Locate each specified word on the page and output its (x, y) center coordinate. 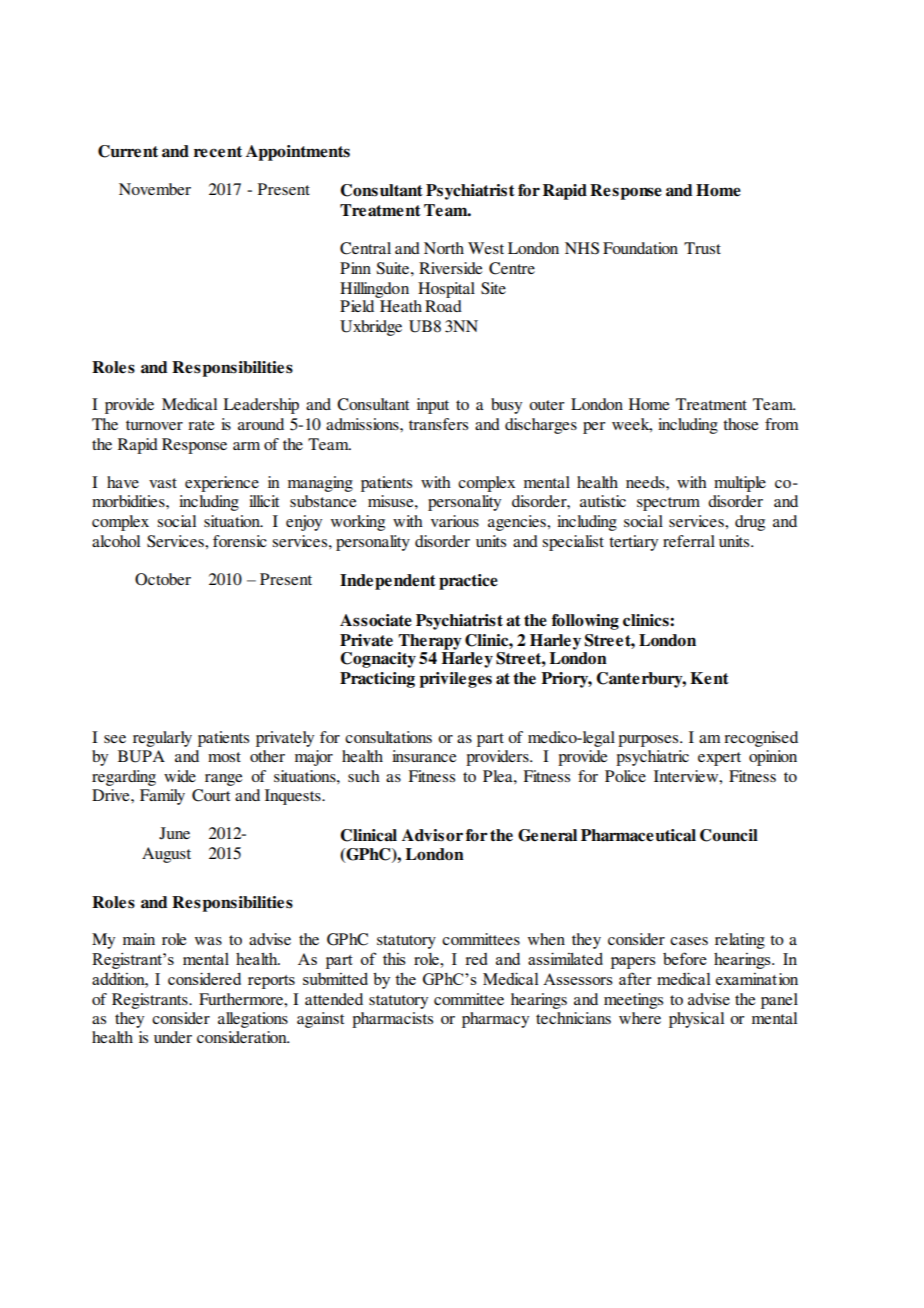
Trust (702, 248)
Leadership (261, 406)
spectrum (668, 504)
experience (222, 484)
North (444, 248)
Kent (709, 678)
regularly (162, 739)
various (455, 521)
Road (443, 306)
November (155, 189)
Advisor (432, 835)
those (741, 424)
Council (729, 835)
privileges (456, 680)
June (174, 833)
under (173, 1037)
